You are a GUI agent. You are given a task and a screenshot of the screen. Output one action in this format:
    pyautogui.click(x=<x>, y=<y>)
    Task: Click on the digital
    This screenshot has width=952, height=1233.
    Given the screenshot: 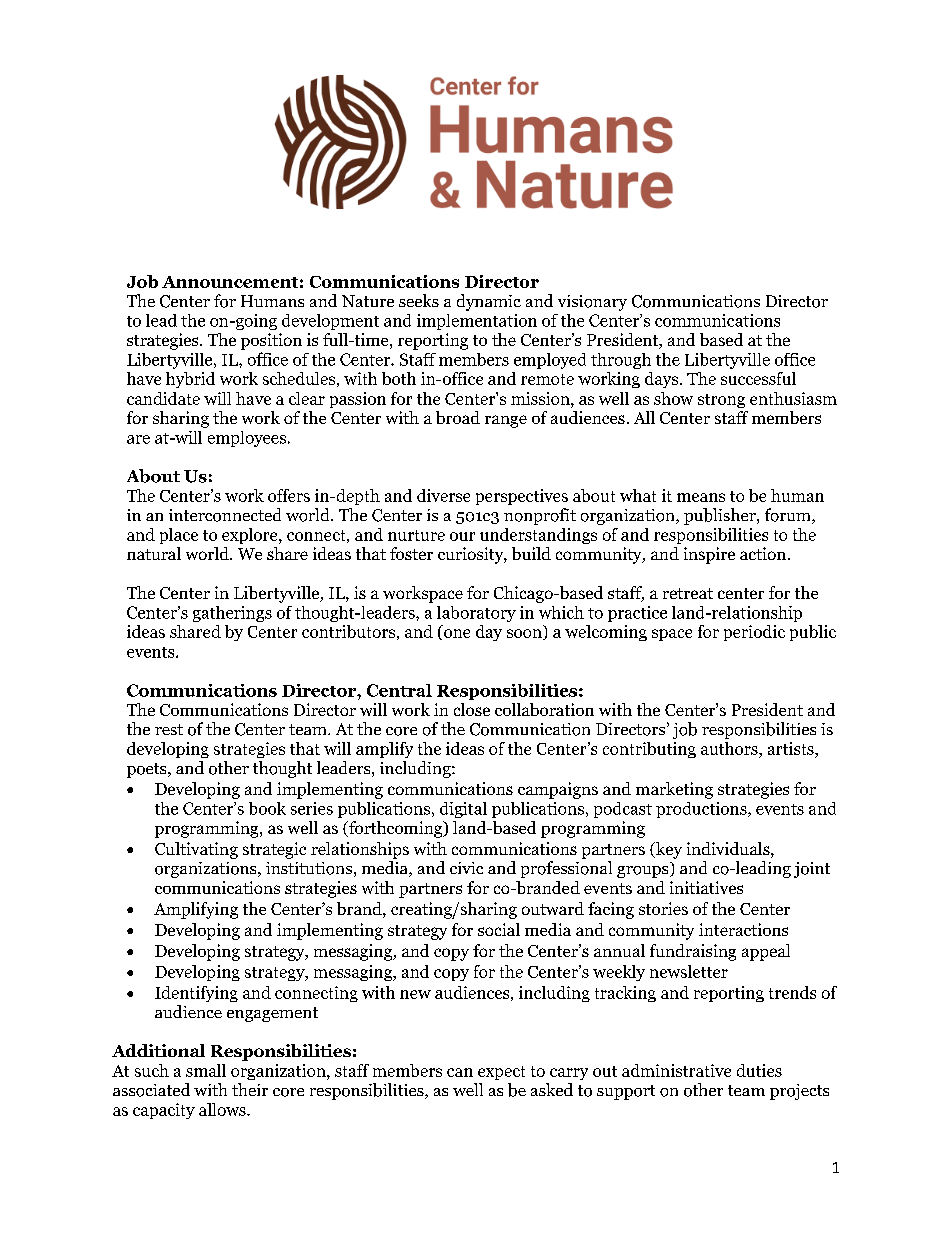 What is the action you would take?
    pyautogui.click(x=463, y=810)
